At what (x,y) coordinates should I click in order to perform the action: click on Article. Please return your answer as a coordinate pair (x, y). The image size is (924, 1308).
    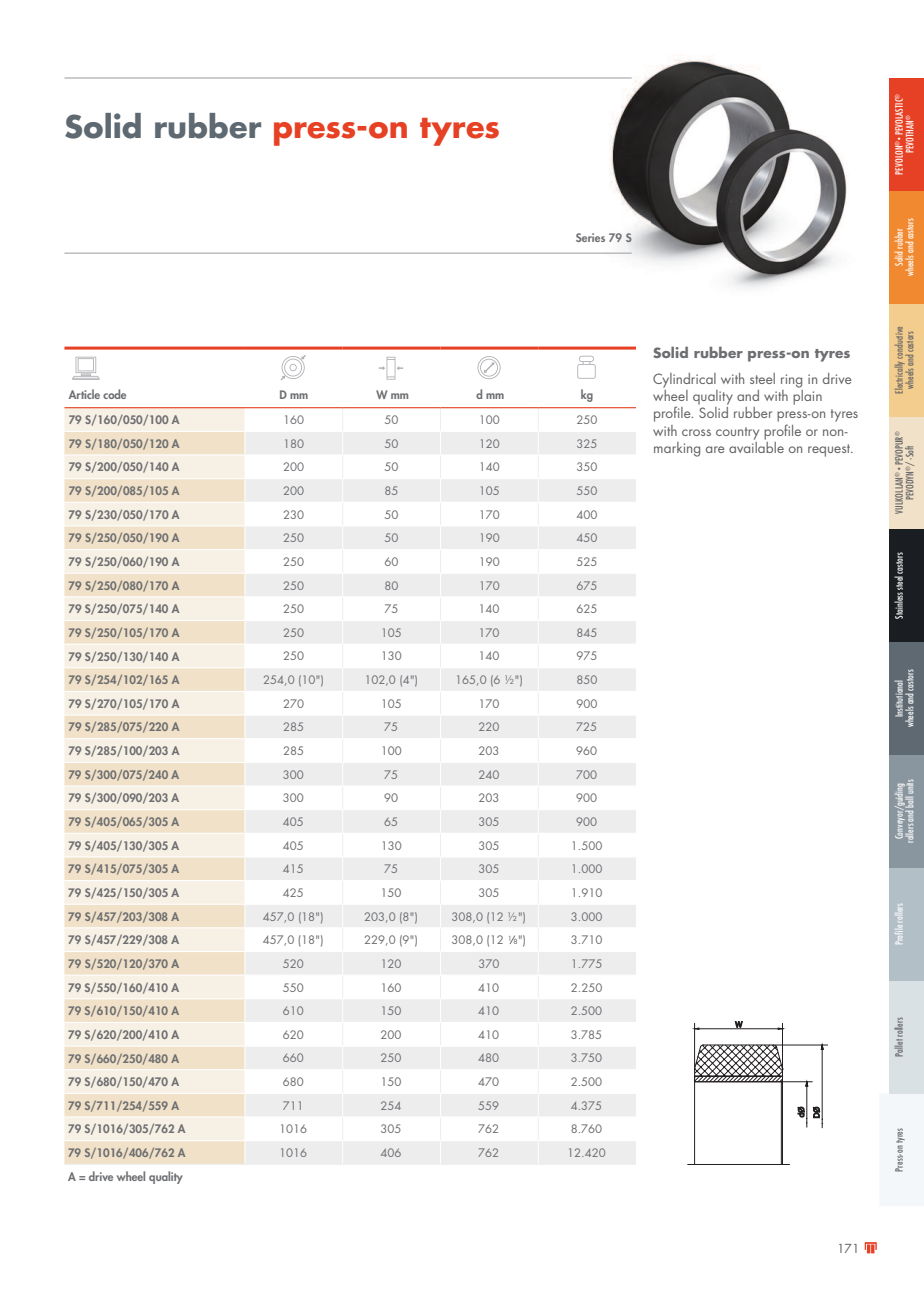
    Looking at the image, I should click on (84, 394).
